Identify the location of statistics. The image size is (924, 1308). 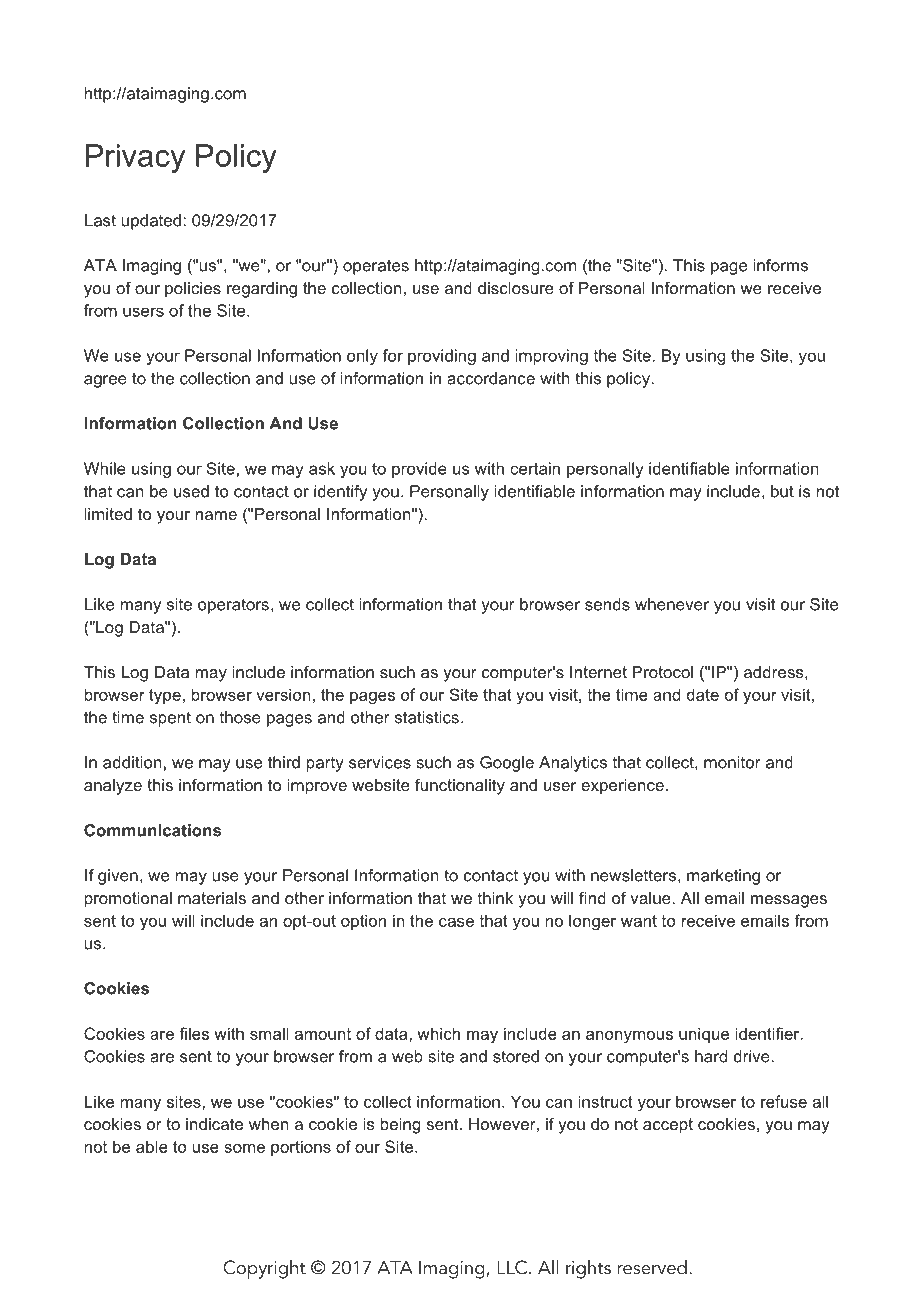
(427, 717).
